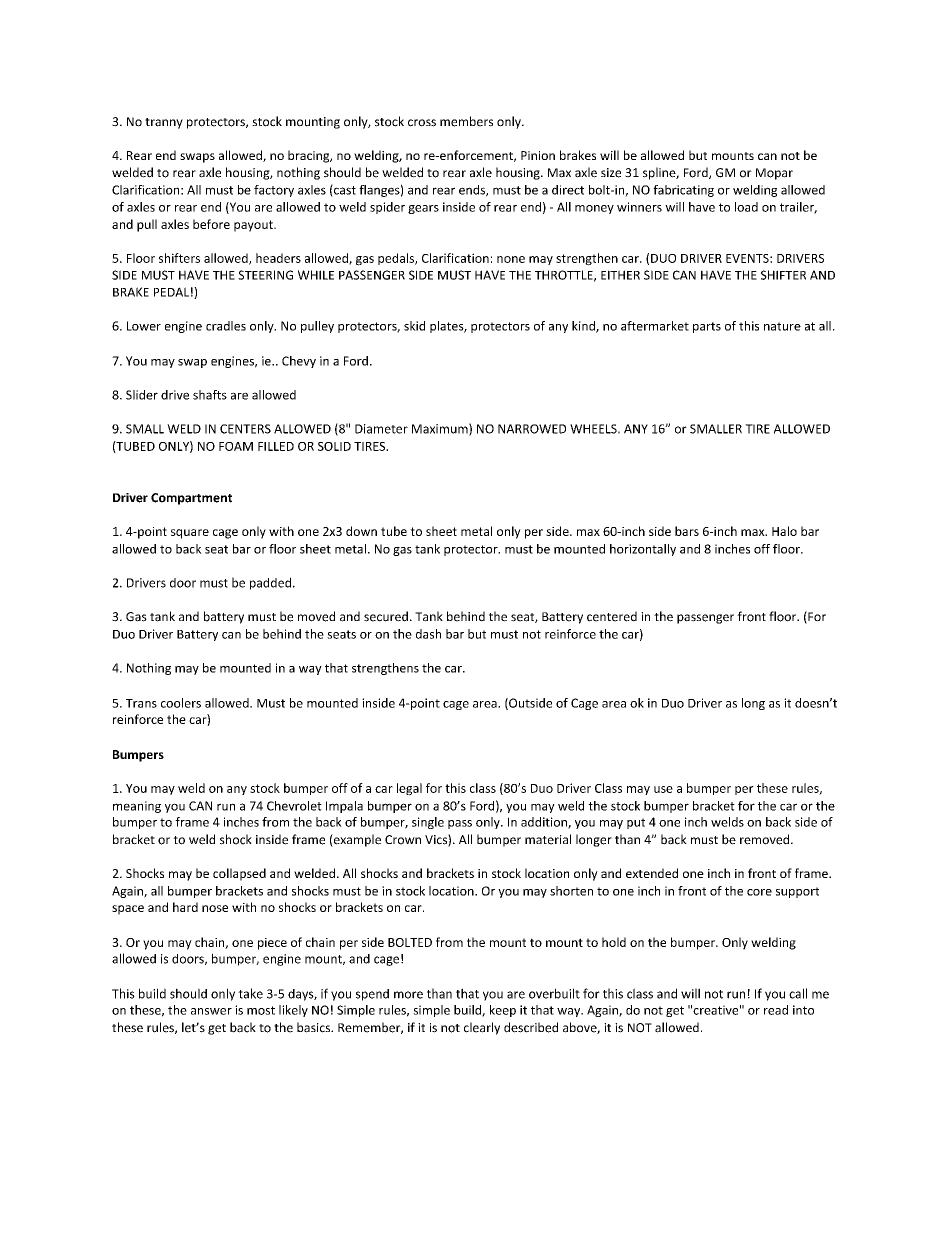 This document has height=1233, width=952. Describe the element at coordinates (660, 173) in the document. I see `spline` at that location.
